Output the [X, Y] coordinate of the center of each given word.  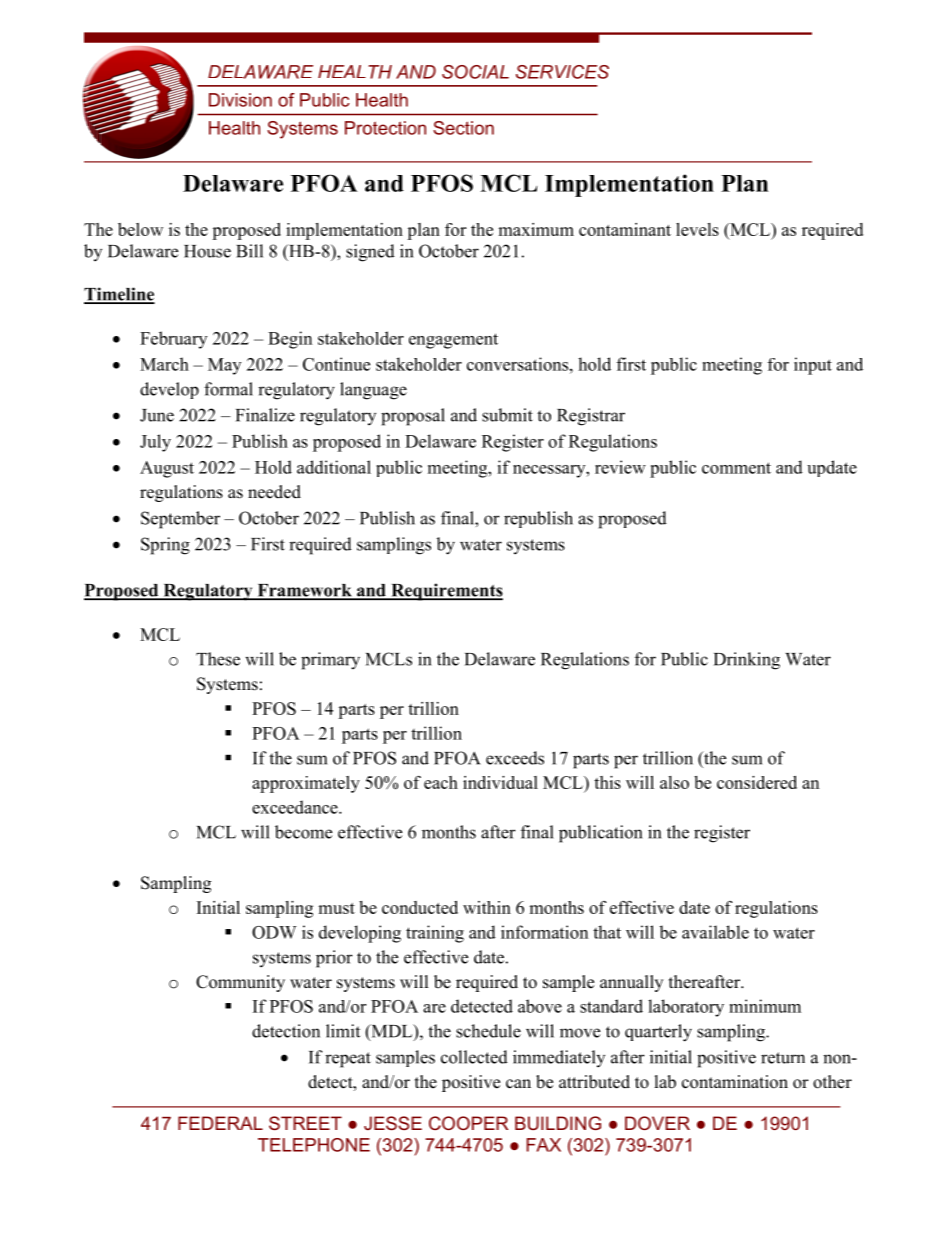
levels [697, 229]
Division [240, 100]
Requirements [446, 592]
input [813, 366]
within [487, 907]
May [224, 366]
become [303, 832]
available [715, 932]
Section [463, 128]
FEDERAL [220, 1123]
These [218, 659]
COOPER [468, 1123]
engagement [453, 341]
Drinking [747, 661]
